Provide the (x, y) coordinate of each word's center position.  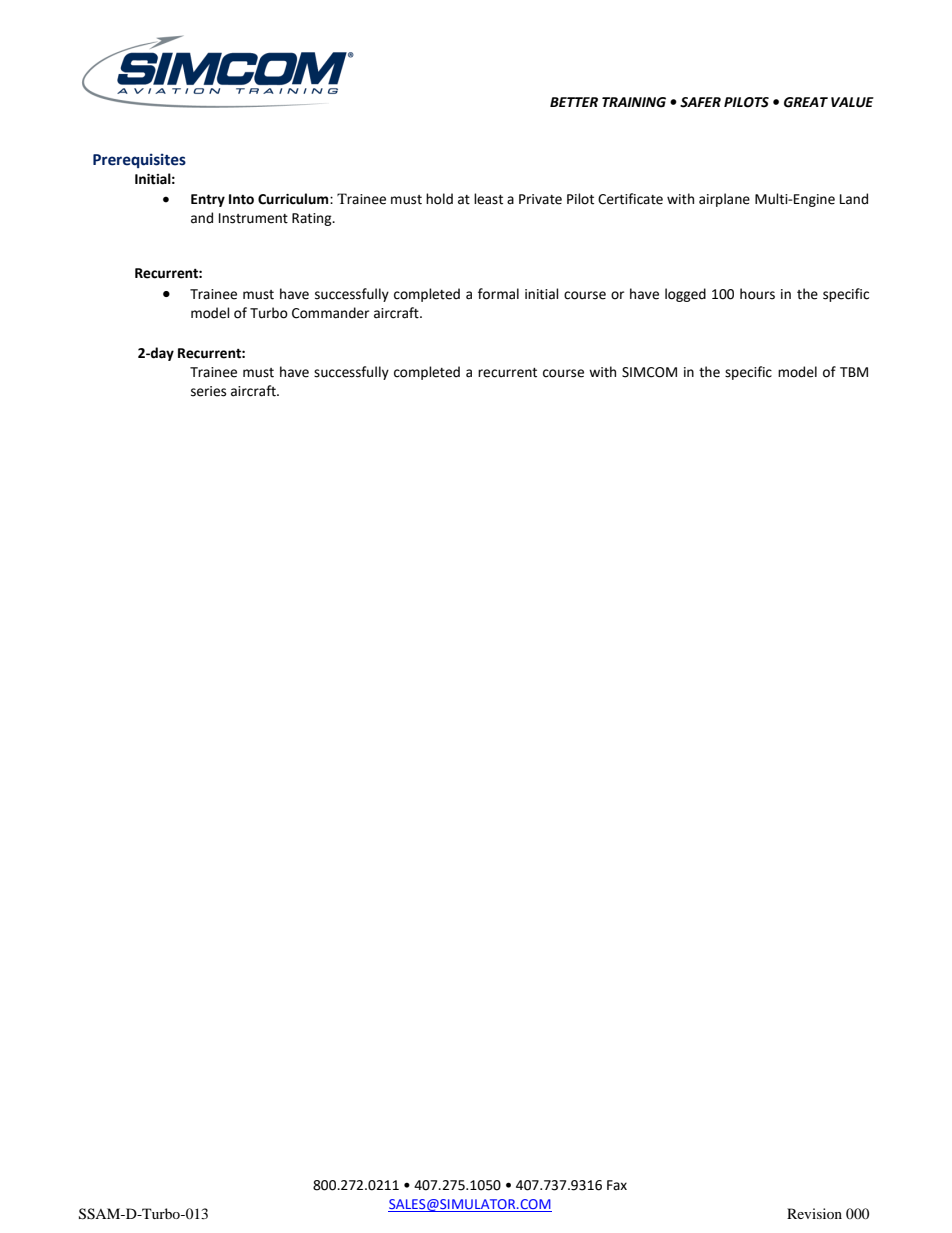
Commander (330, 313)
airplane (724, 200)
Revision (814, 1213)
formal (498, 294)
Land (854, 199)
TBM (854, 372)
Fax (617, 1185)
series (208, 391)
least (488, 199)
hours (757, 294)
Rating (313, 219)
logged (685, 295)
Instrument (253, 218)
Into (241, 199)
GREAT (806, 102)
